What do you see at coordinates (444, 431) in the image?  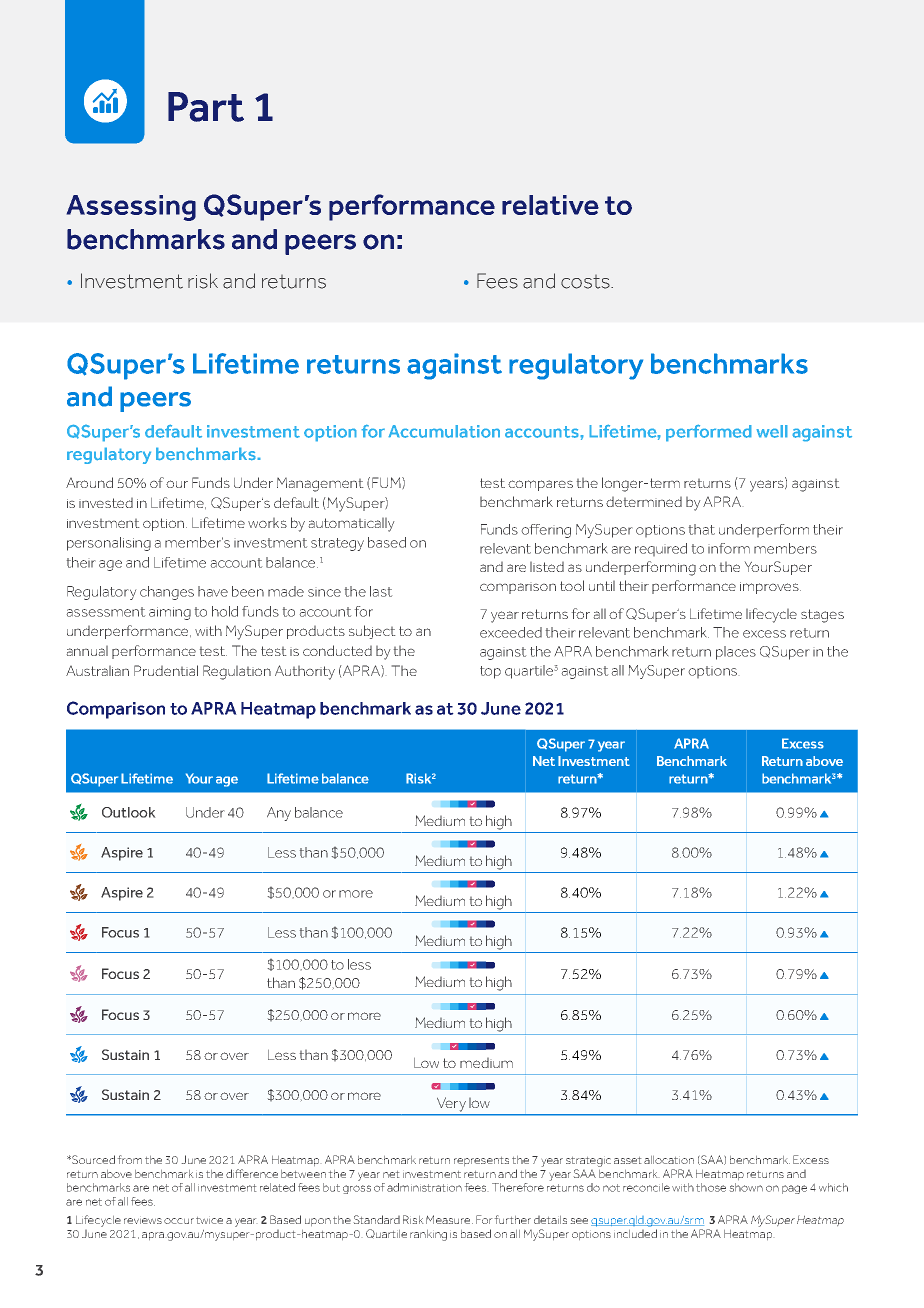 I see `Accumulation` at bounding box center [444, 431].
